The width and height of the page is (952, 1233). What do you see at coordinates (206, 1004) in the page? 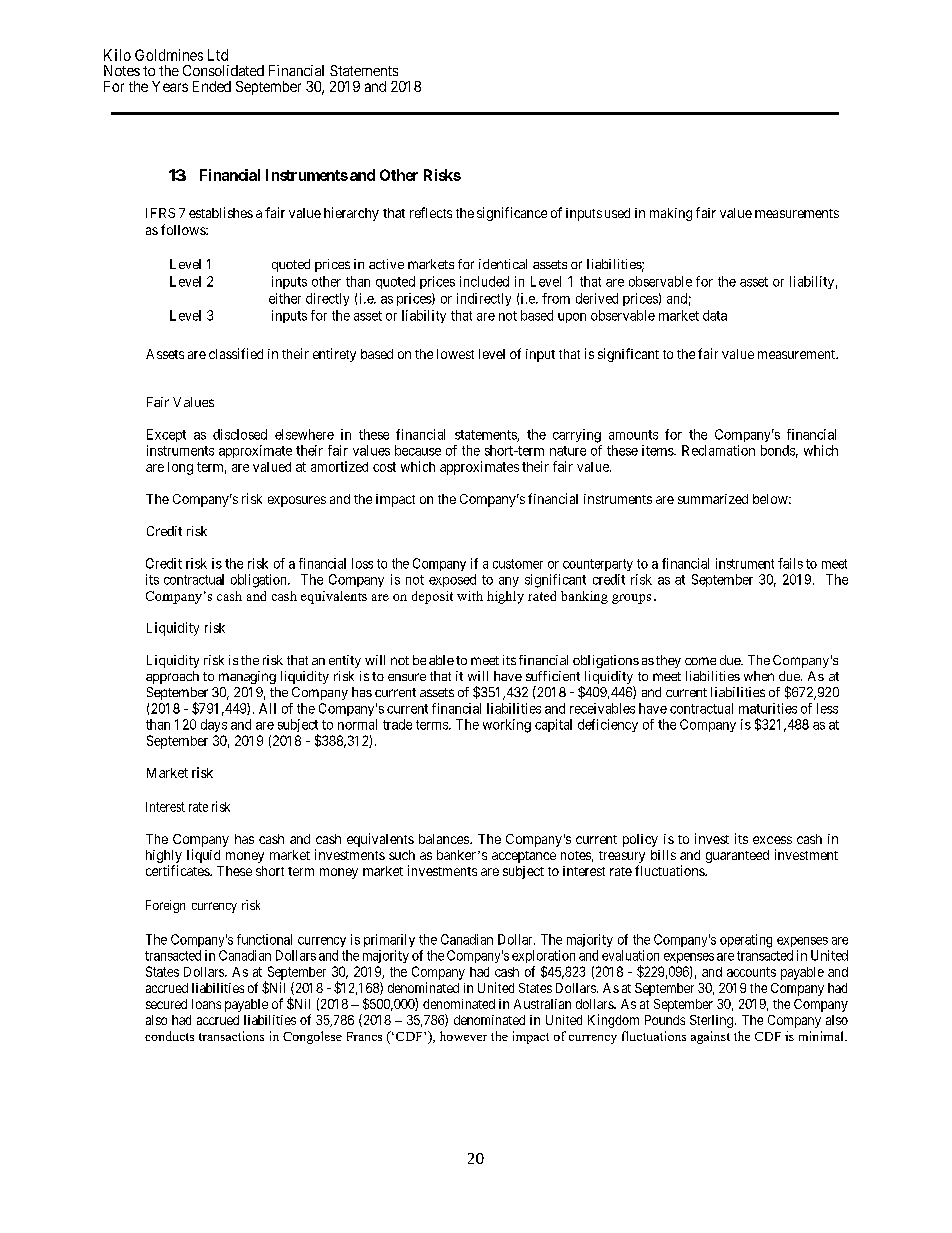
I see `loans` at bounding box center [206, 1004].
